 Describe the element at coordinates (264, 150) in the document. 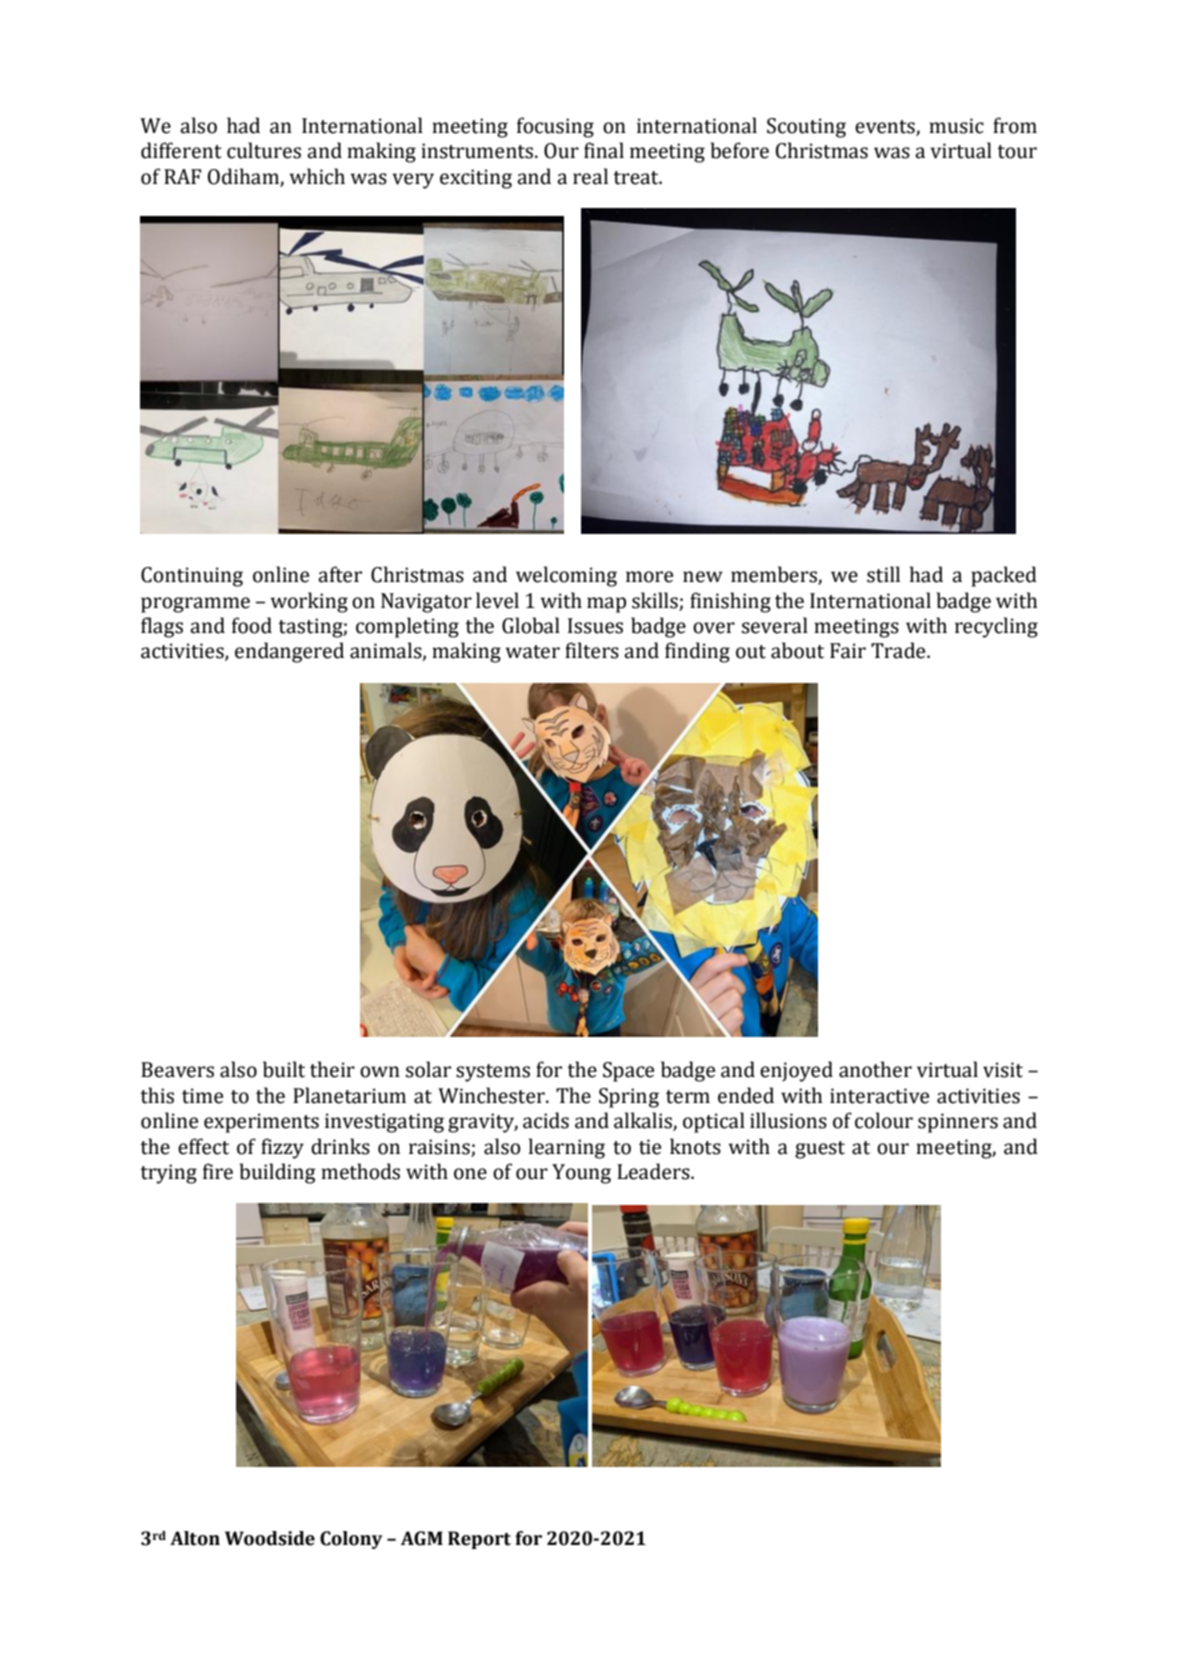

I see `cultures` at that location.
